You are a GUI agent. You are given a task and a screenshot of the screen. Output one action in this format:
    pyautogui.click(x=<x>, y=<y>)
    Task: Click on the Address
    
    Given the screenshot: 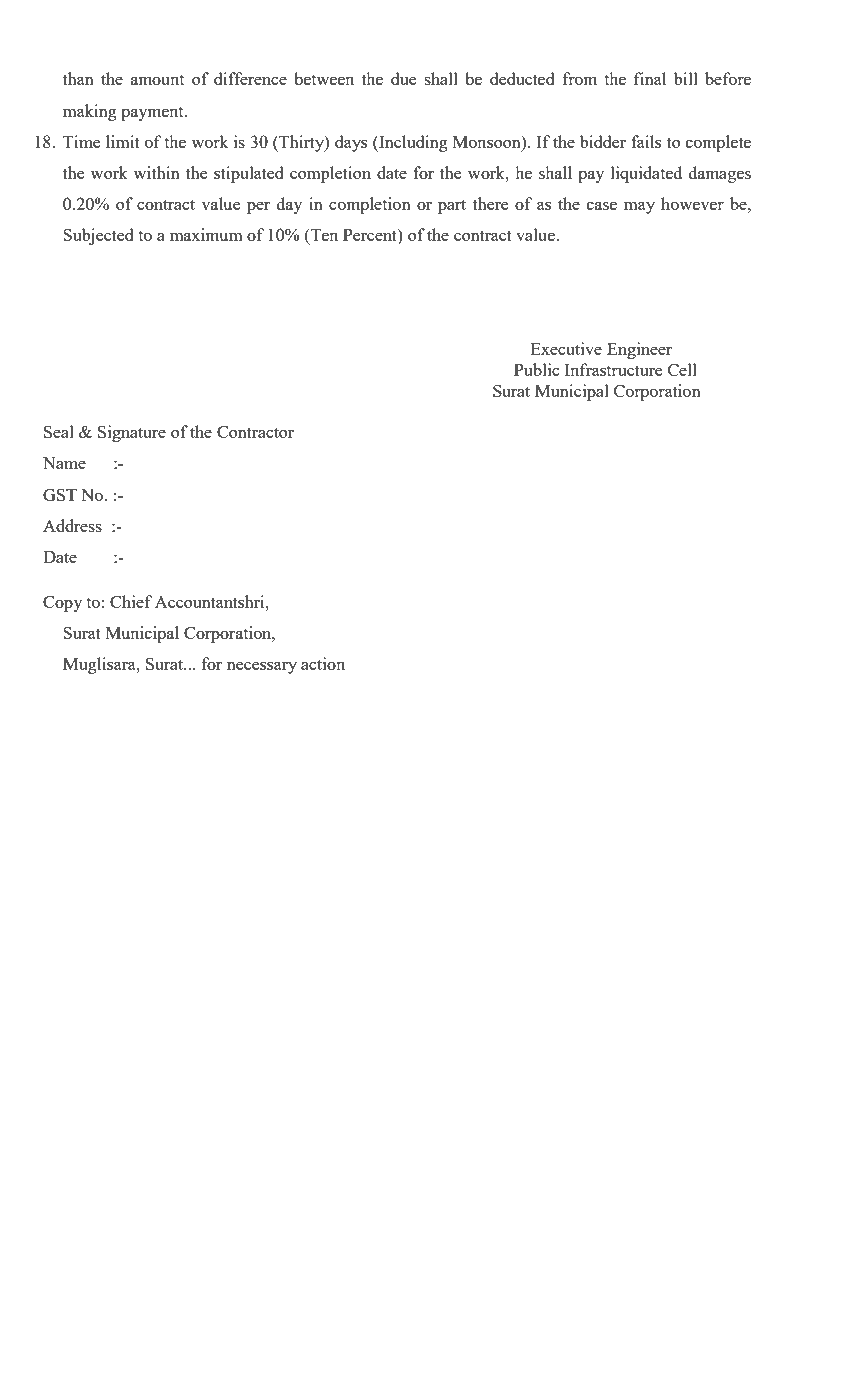 What is the action you would take?
    pyautogui.click(x=72, y=525)
